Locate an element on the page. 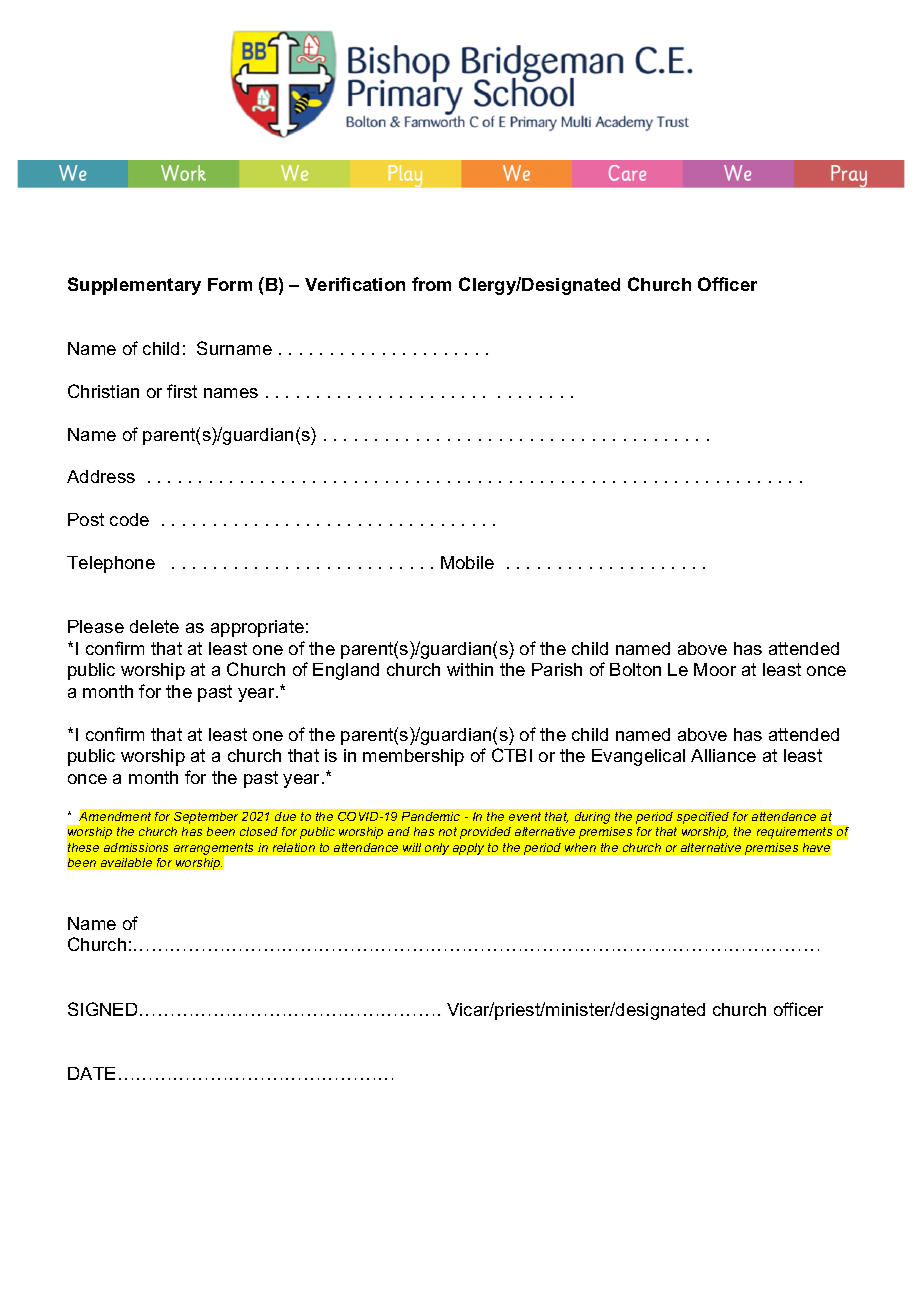 Image resolution: width=924 pixels, height=1308 pixels. from is located at coordinates (431, 284).
